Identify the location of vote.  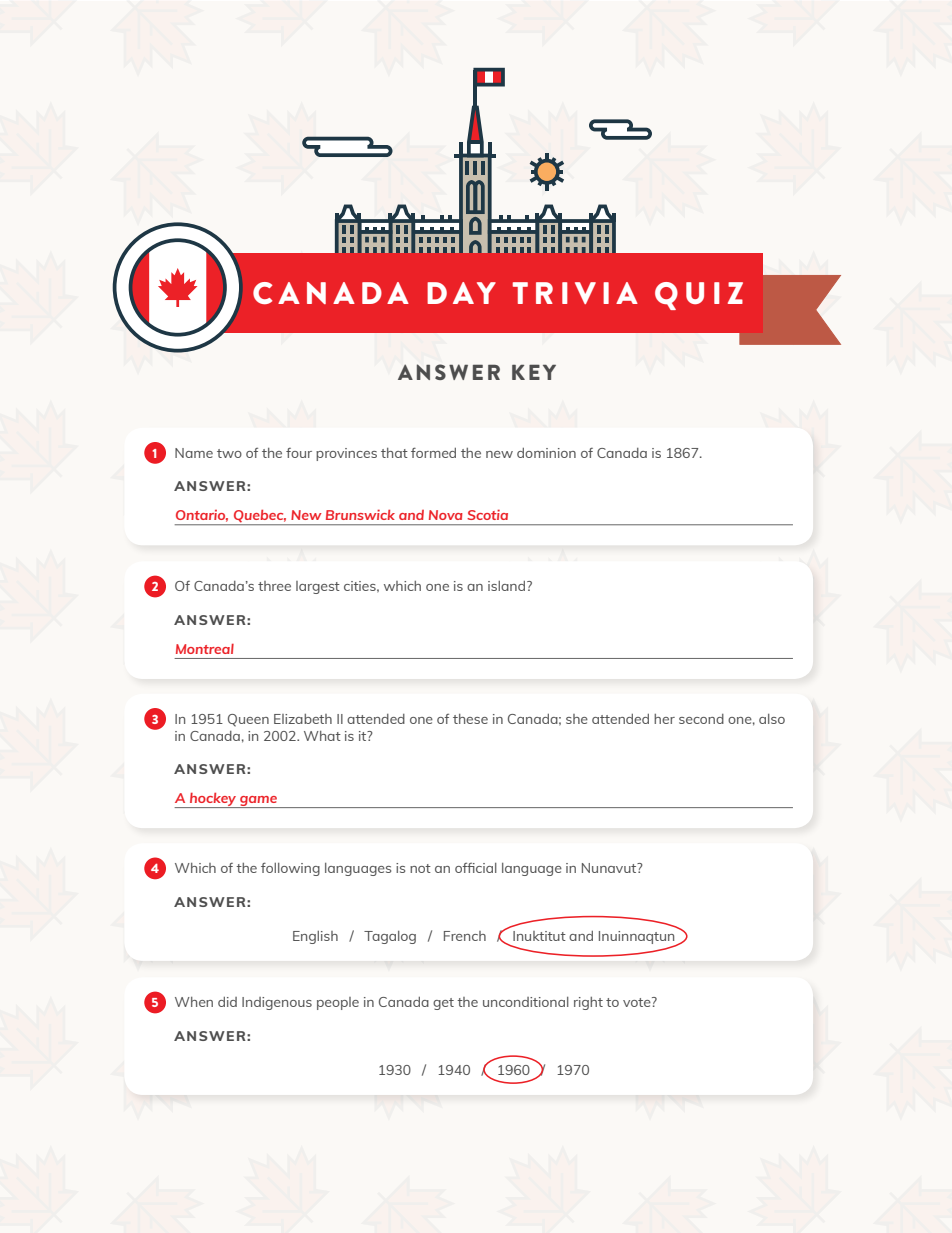
(638, 1002).
